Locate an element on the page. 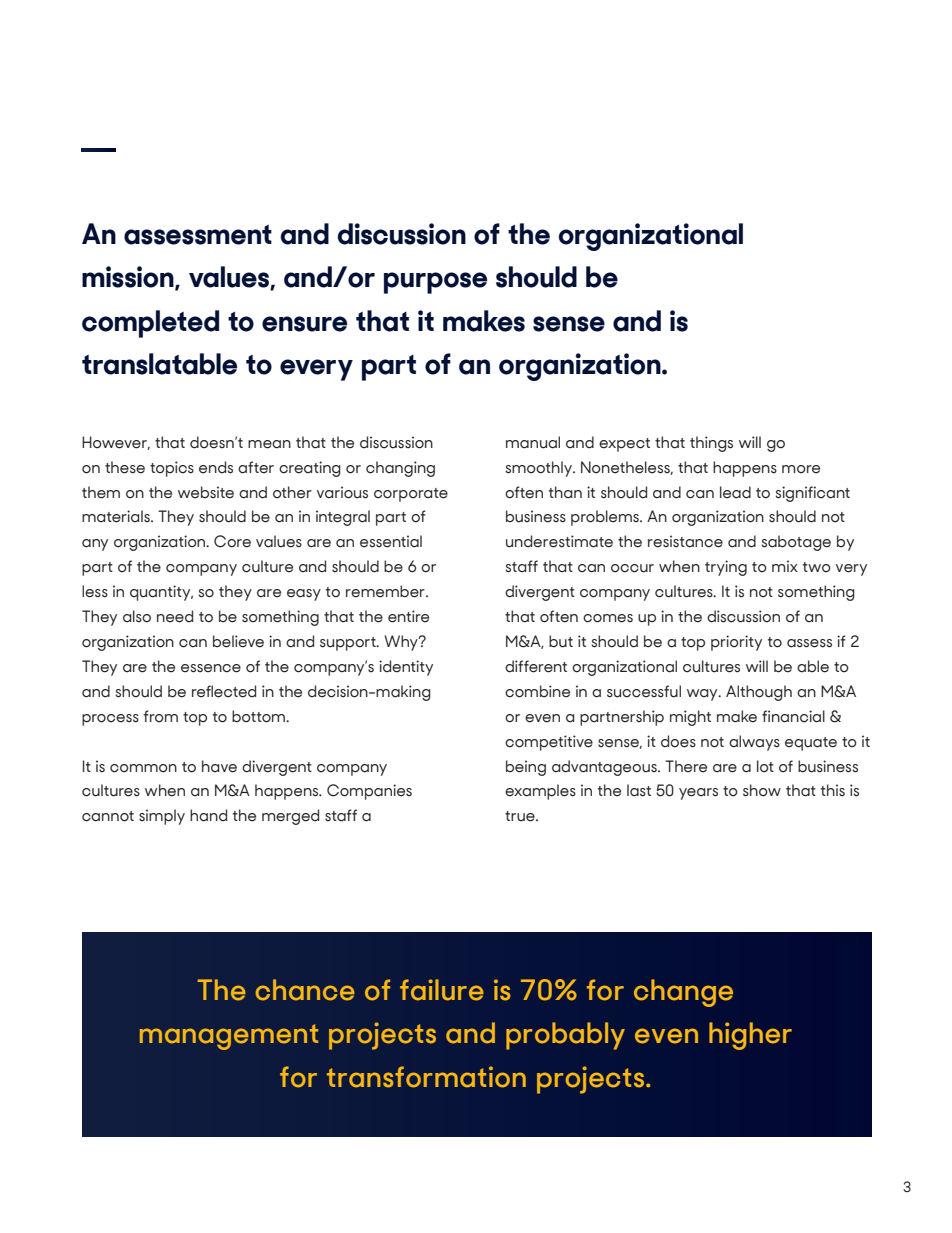 The image size is (952, 1233). management is located at coordinates (229, 1037).
